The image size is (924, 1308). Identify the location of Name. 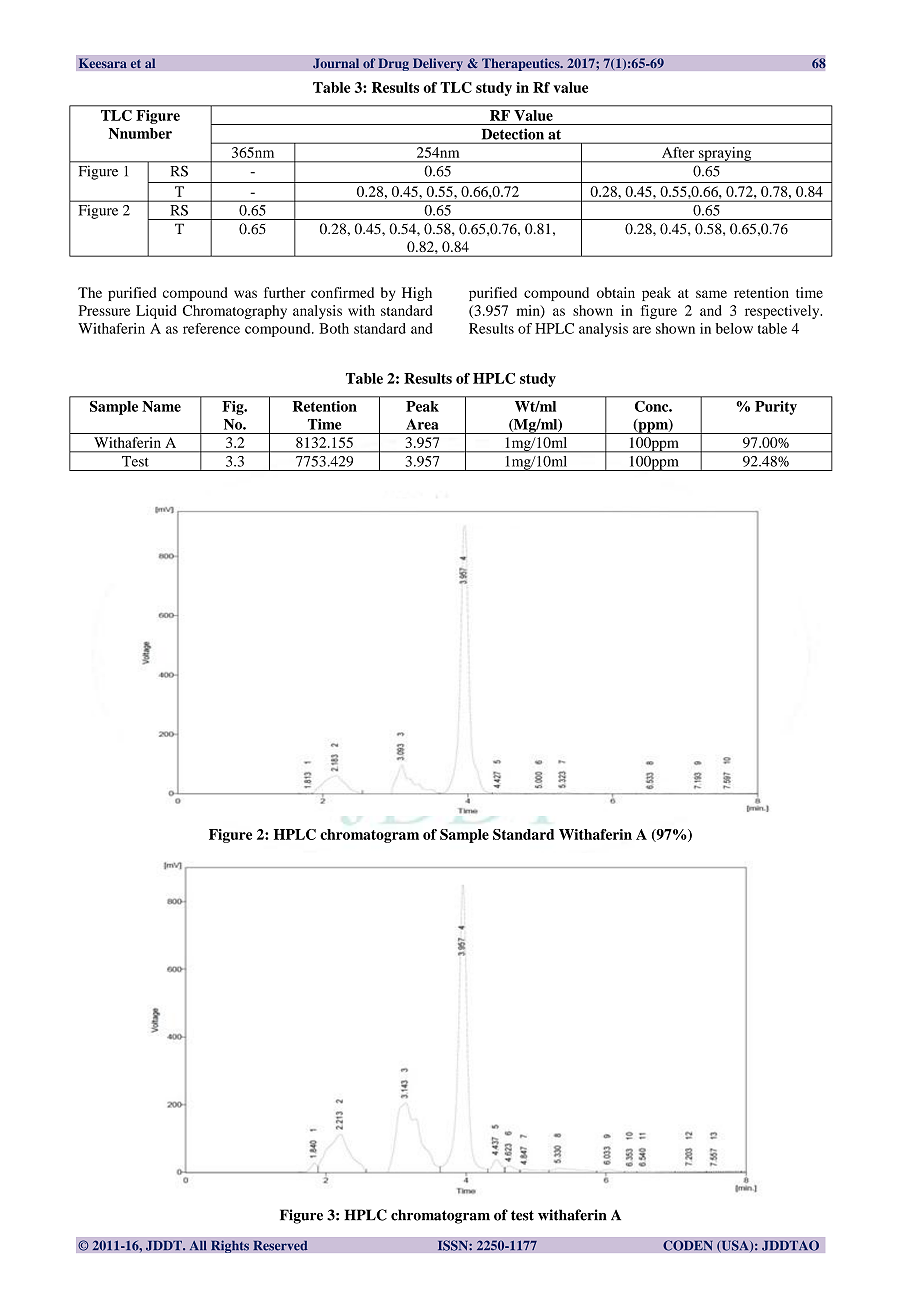
(161, 406).
